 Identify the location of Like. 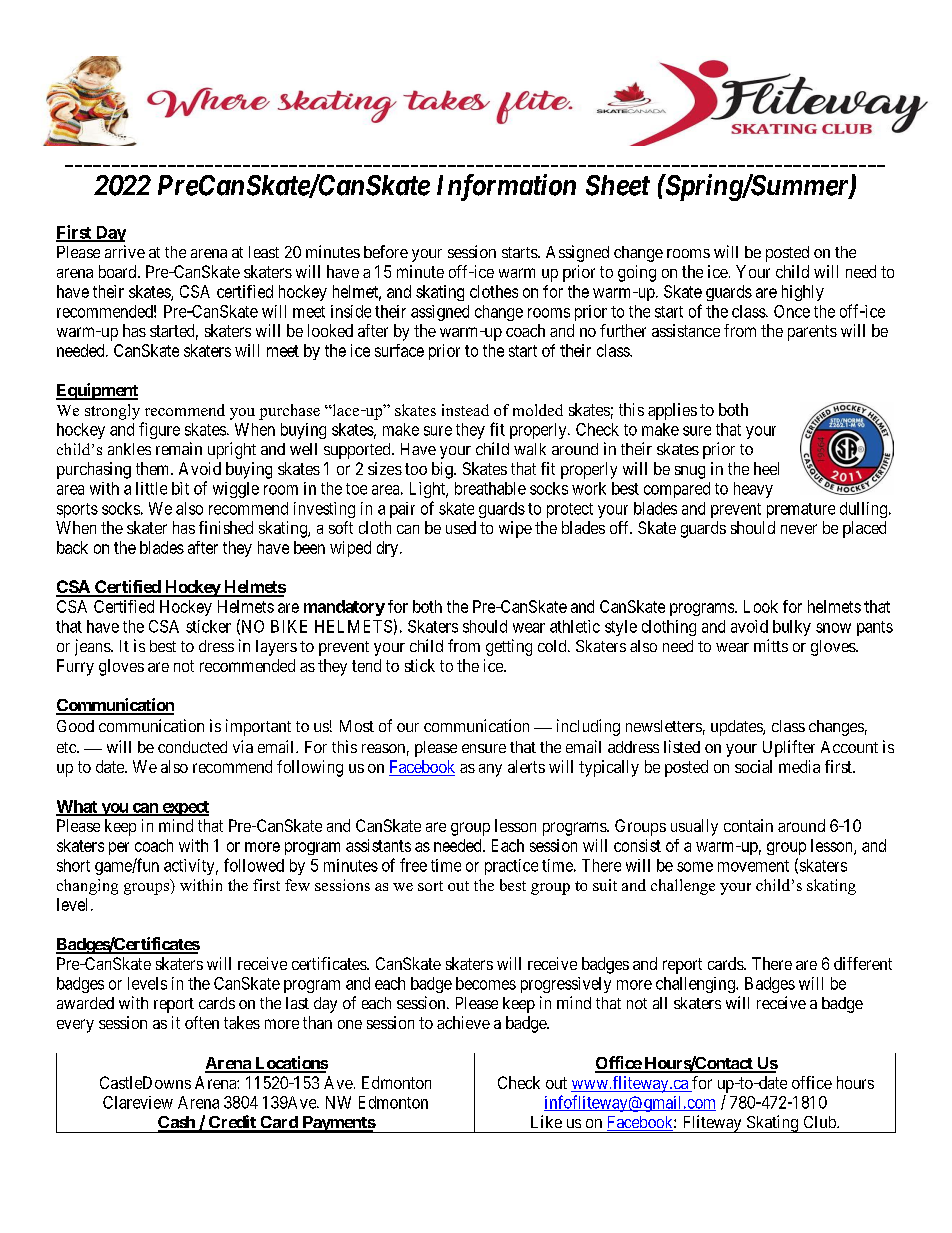
(546, 1121).
